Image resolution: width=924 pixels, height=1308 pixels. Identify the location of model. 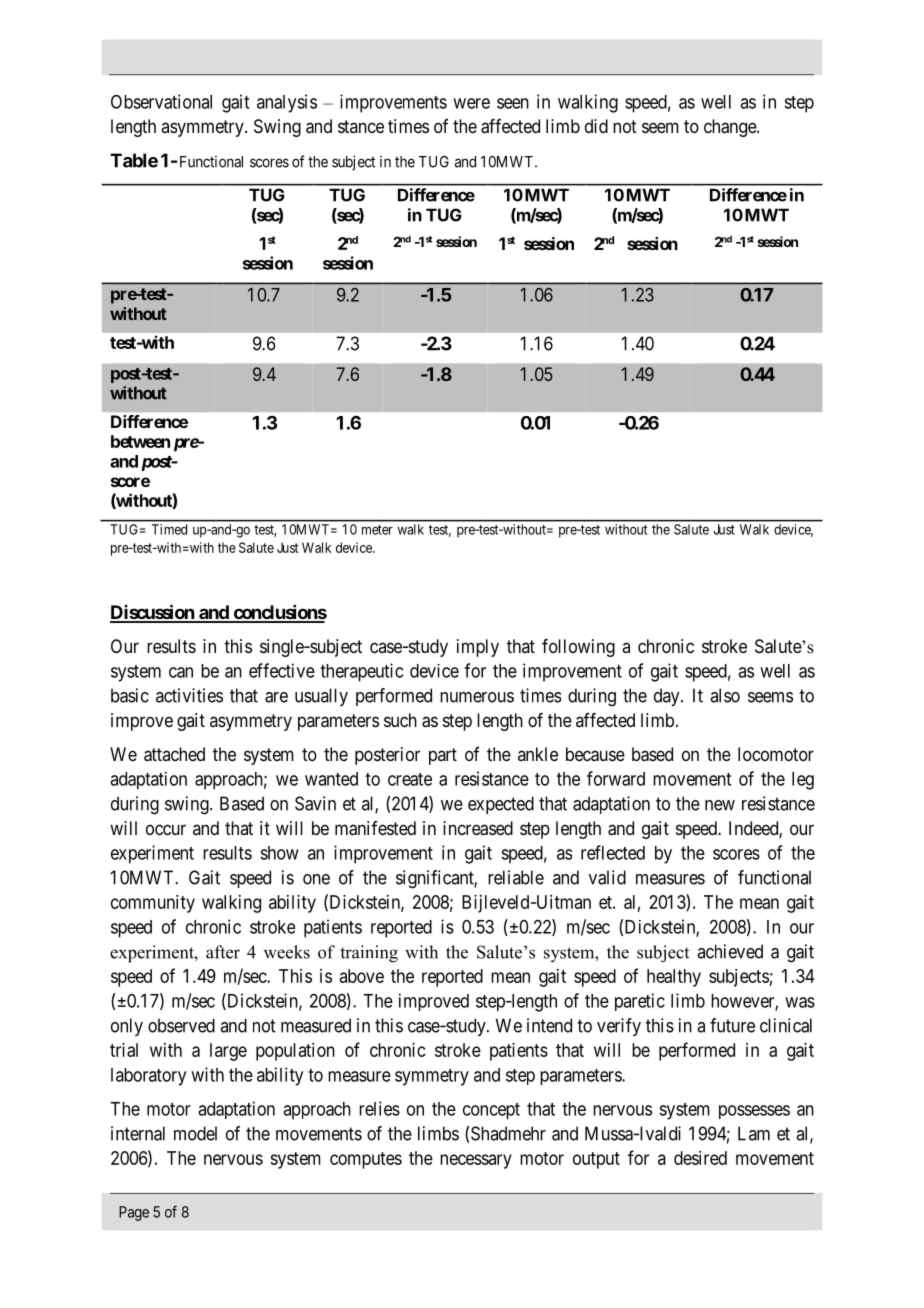
(195, 1133).
